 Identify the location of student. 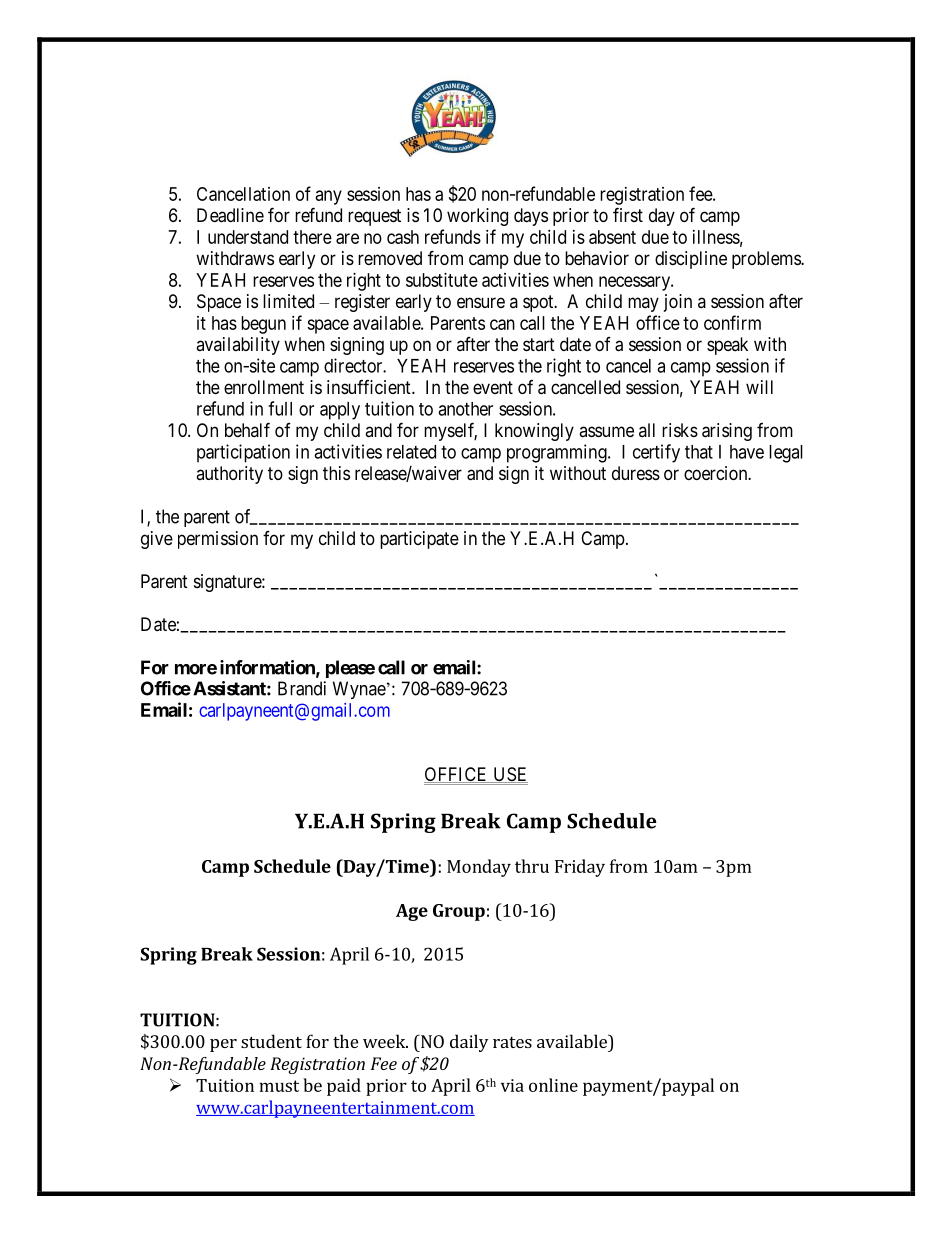
(271, 1041).
